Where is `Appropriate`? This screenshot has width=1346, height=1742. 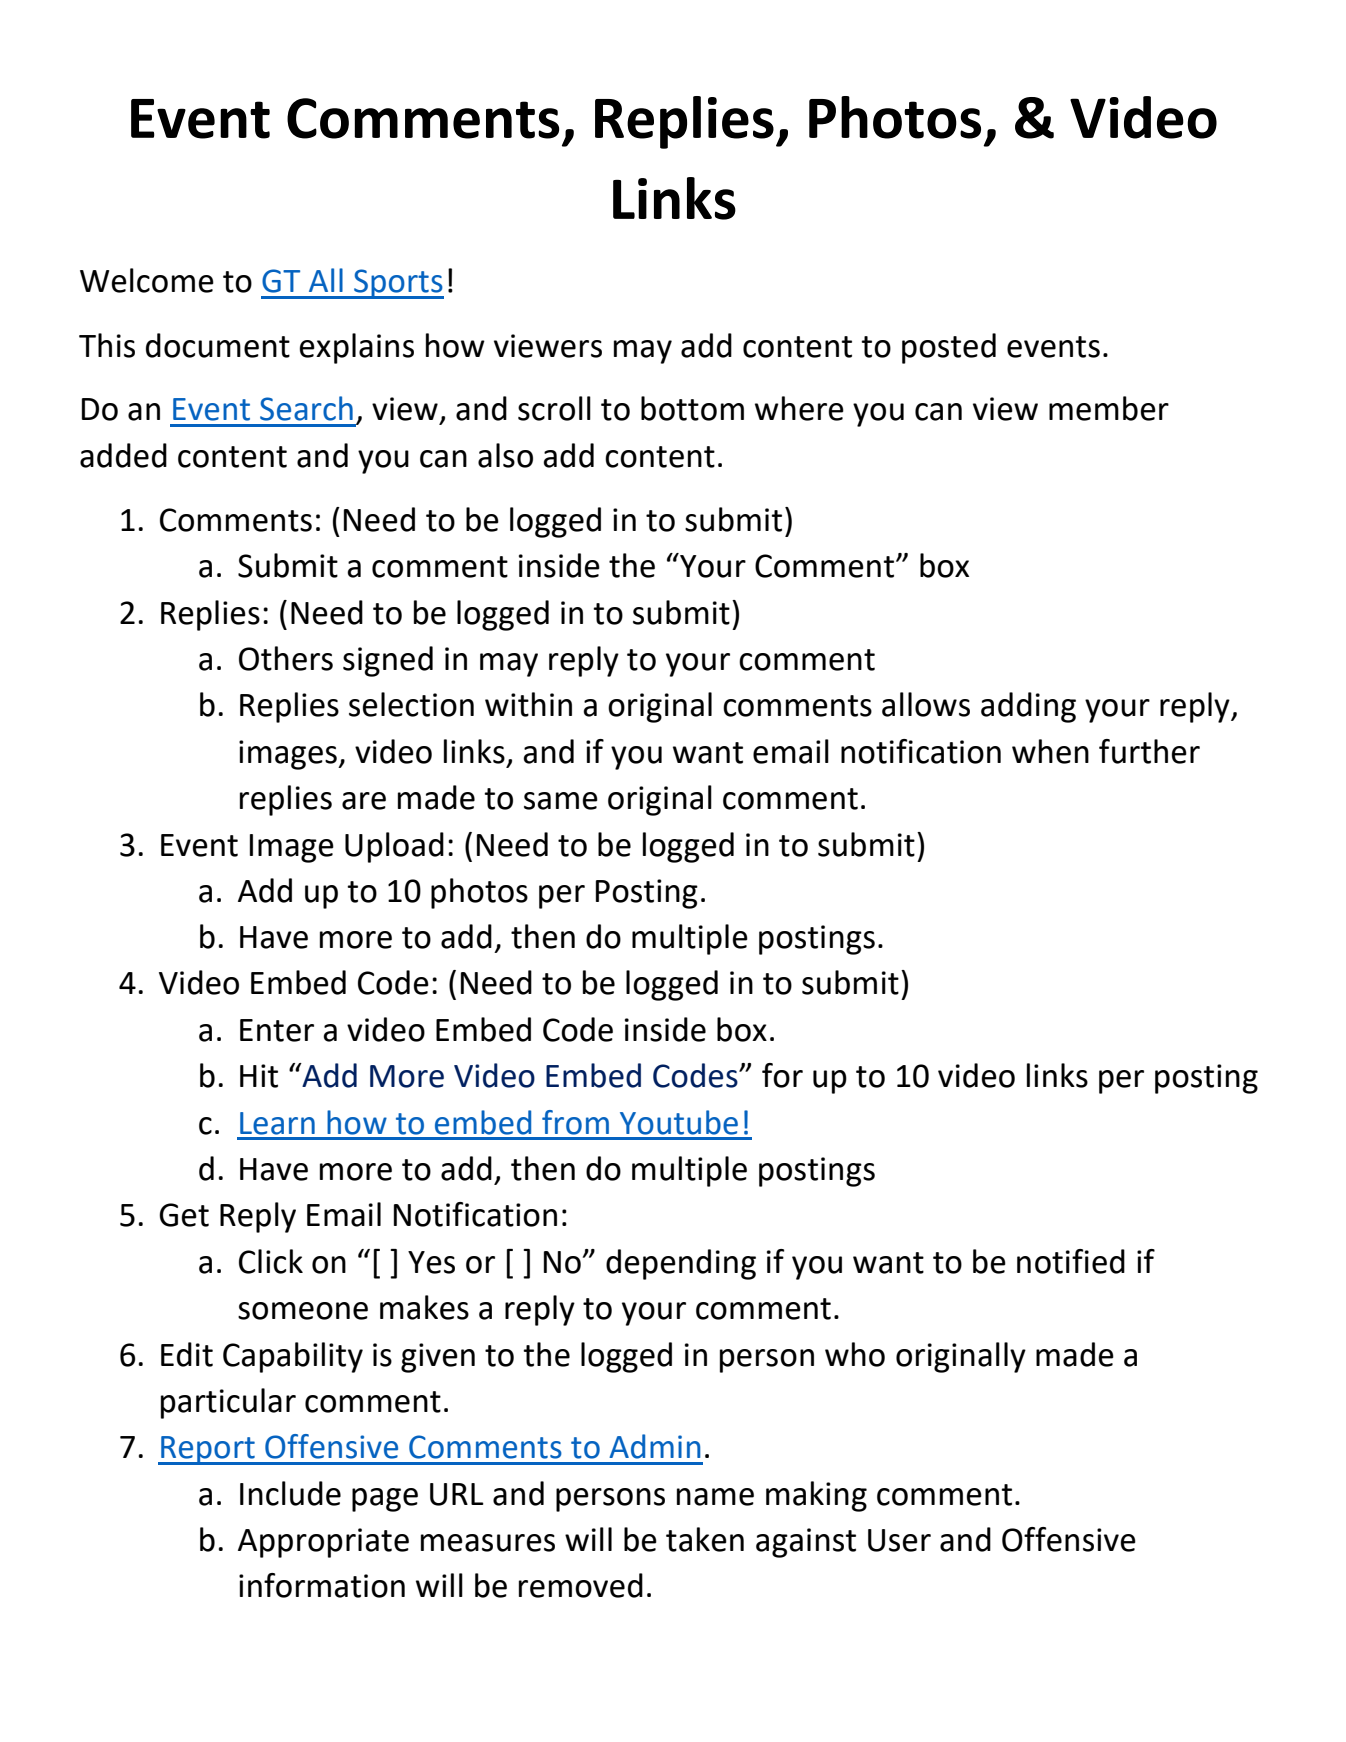
Appropriate is located at coordinates (323, 1543).
